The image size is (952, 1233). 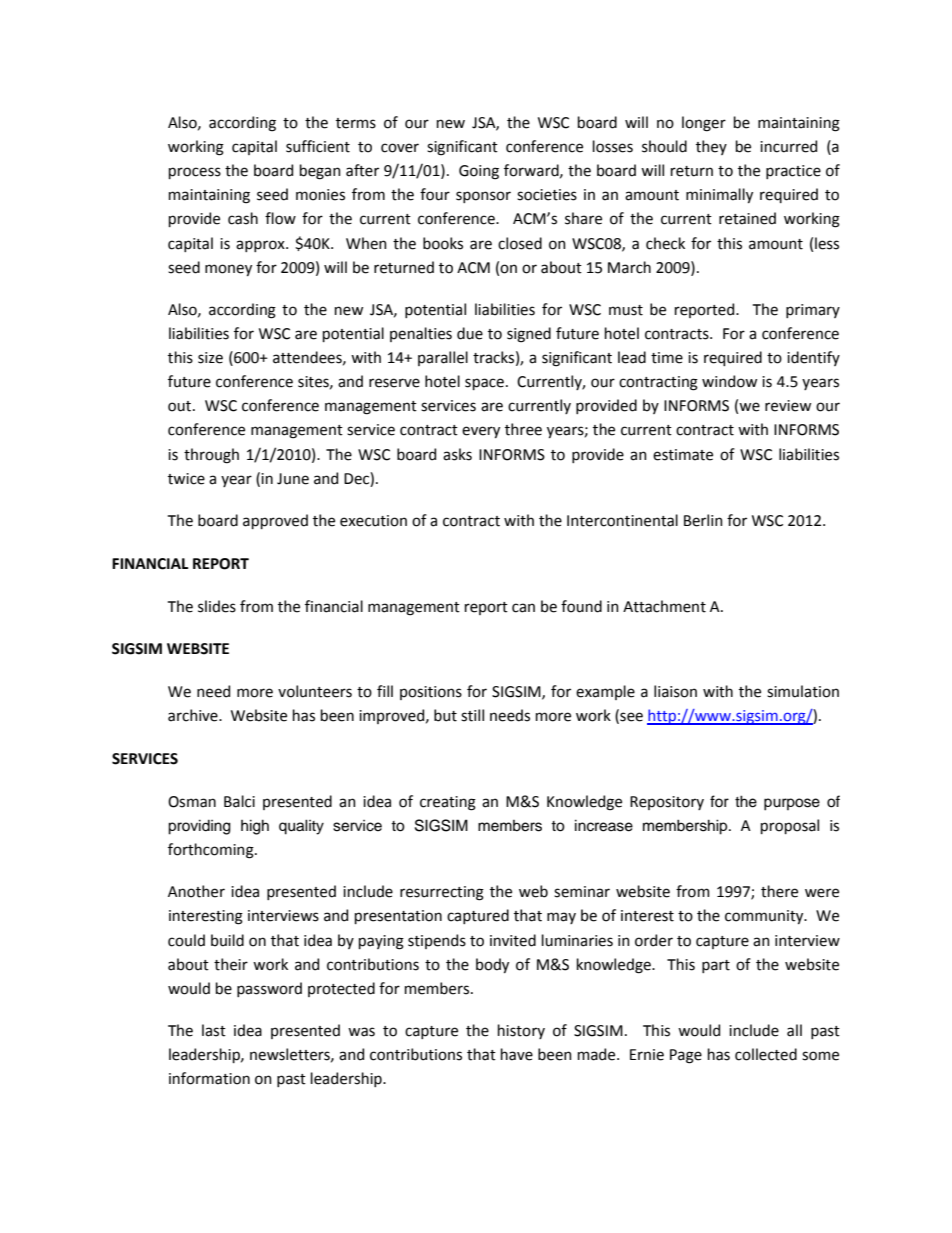 I want to click on sufficient, so click(x=318, y=146).
